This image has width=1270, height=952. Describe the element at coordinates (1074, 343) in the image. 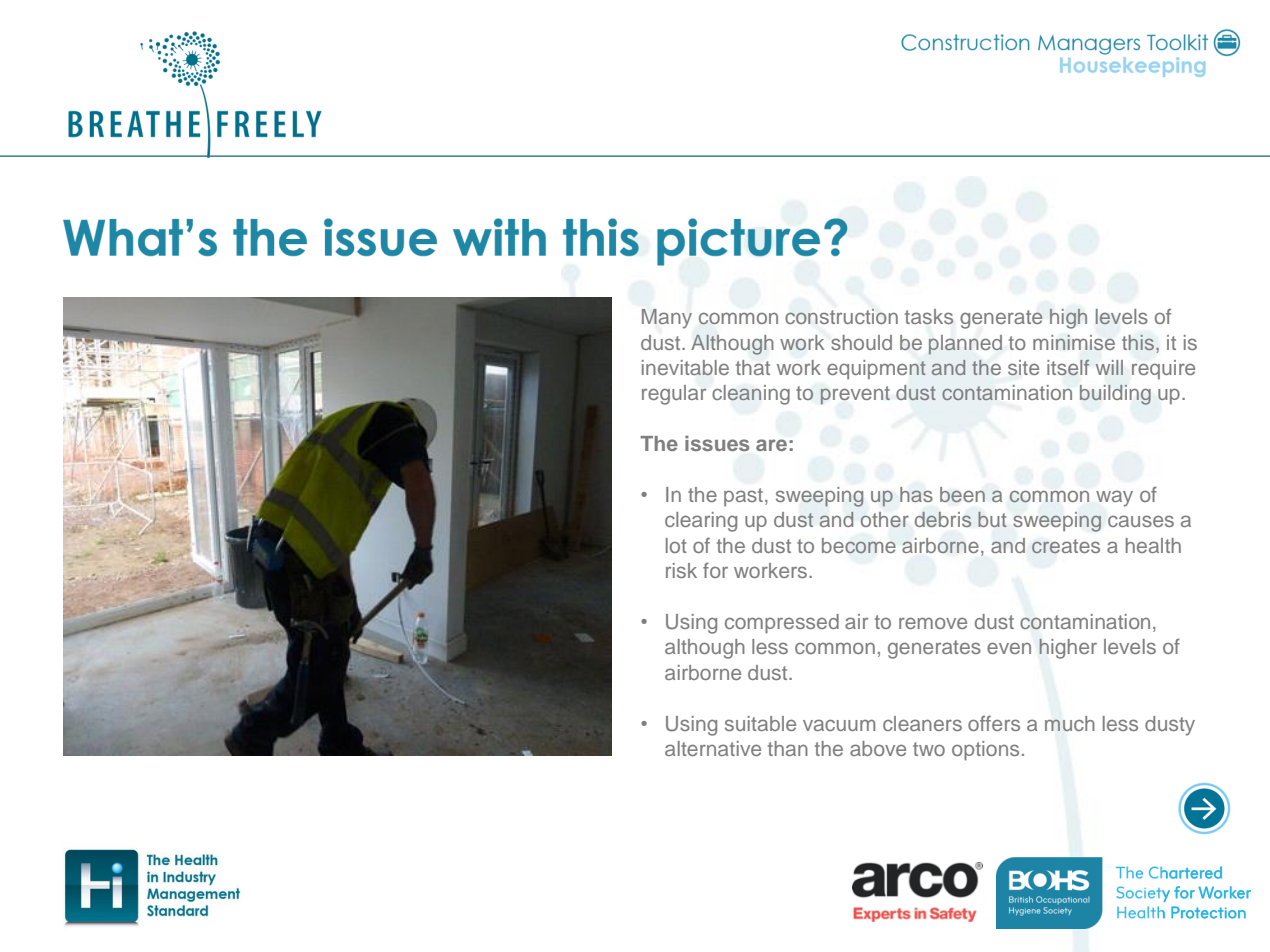

I see `minimise` at that location.
